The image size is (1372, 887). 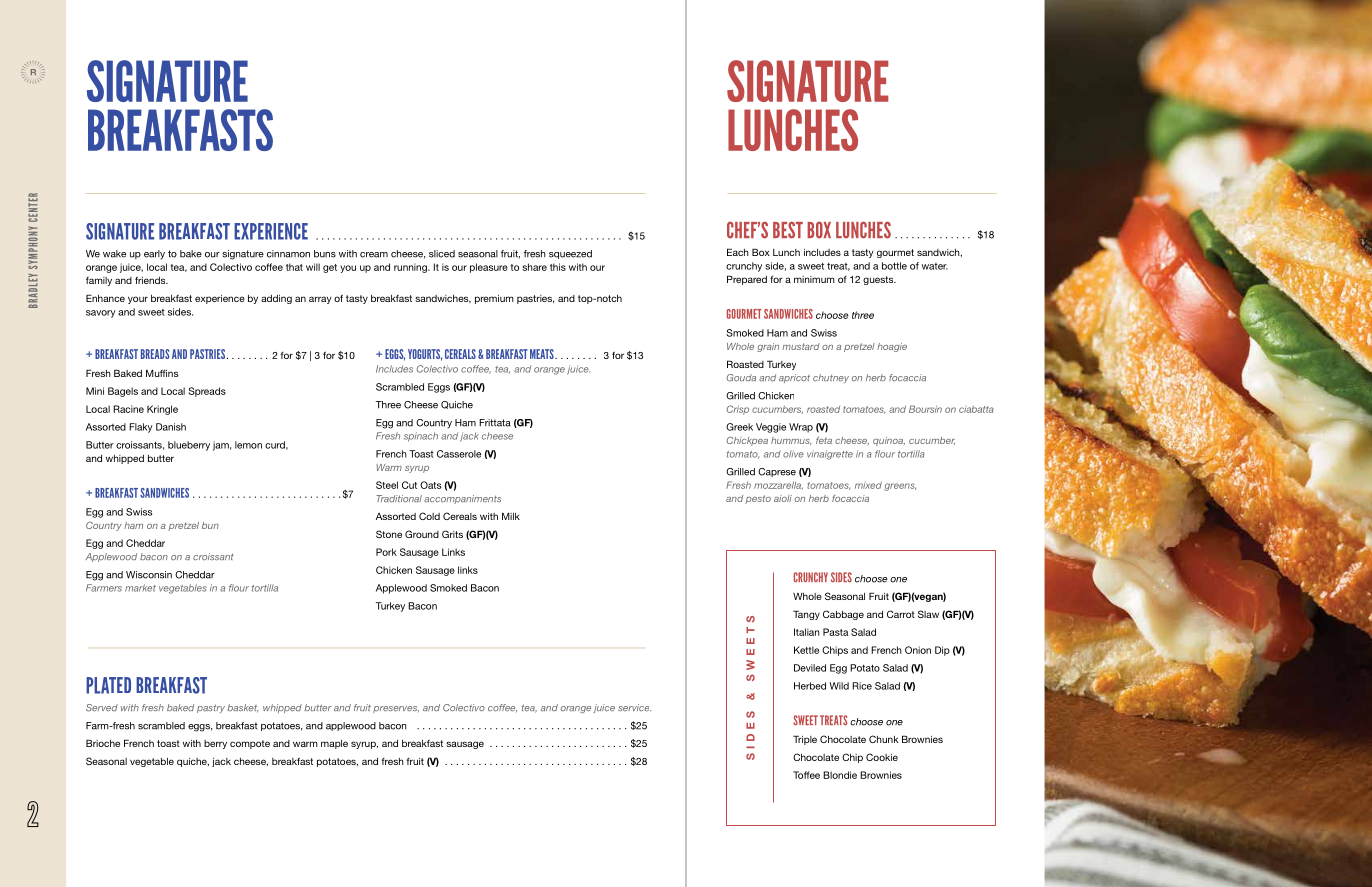 I want to click on compote, so click(x=250, y=744).
